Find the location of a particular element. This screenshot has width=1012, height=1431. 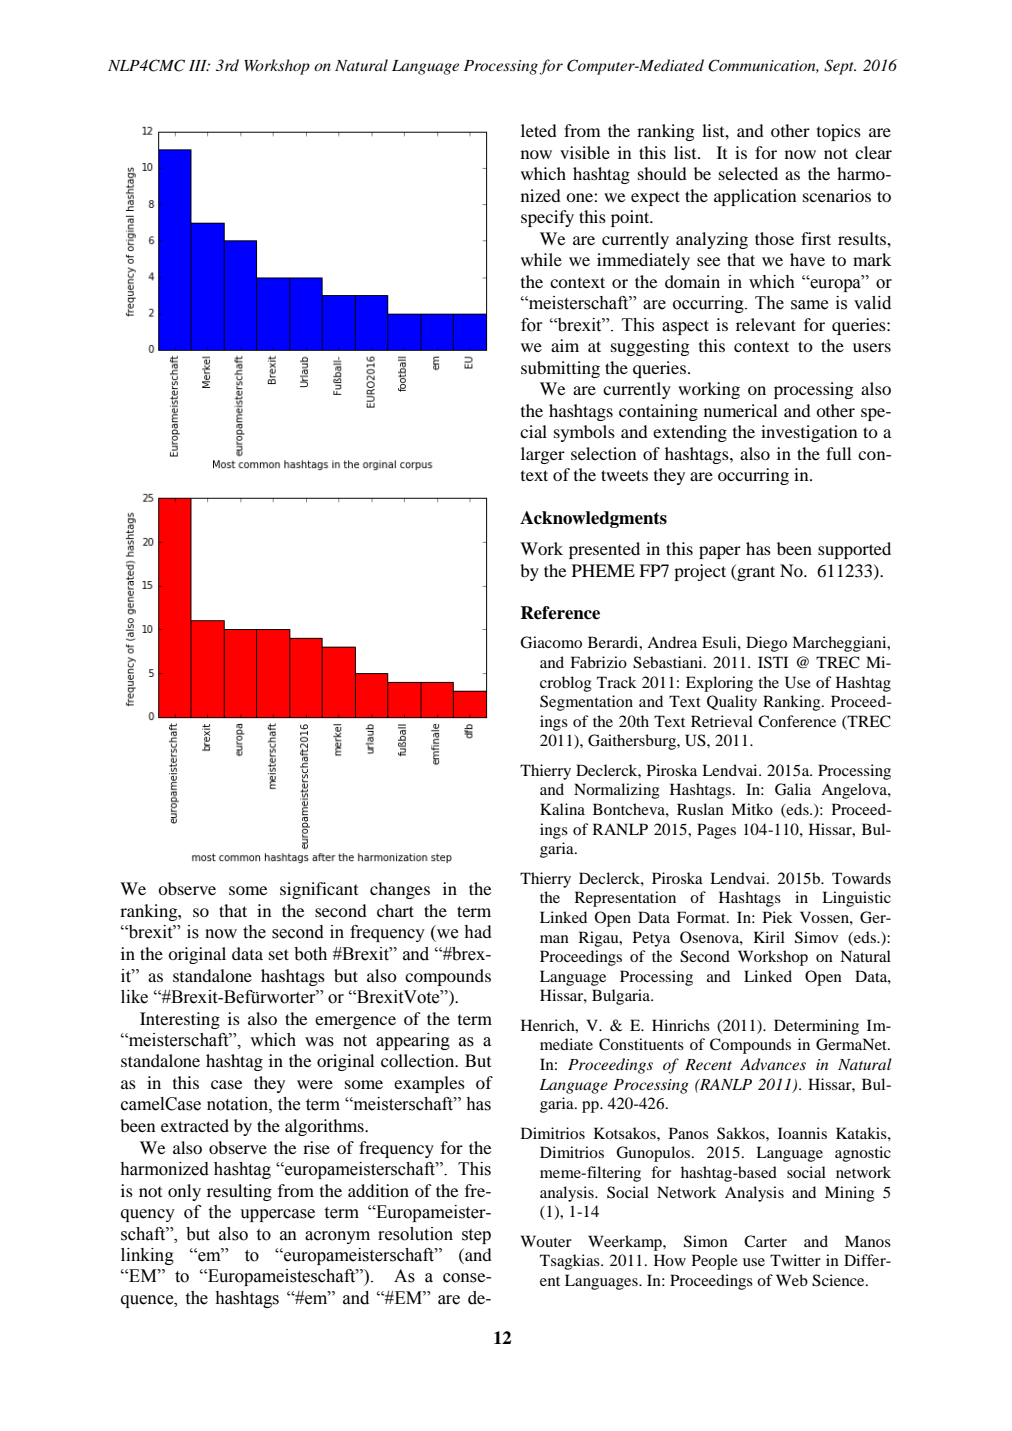

visible is located at coordinates (585, 152).
